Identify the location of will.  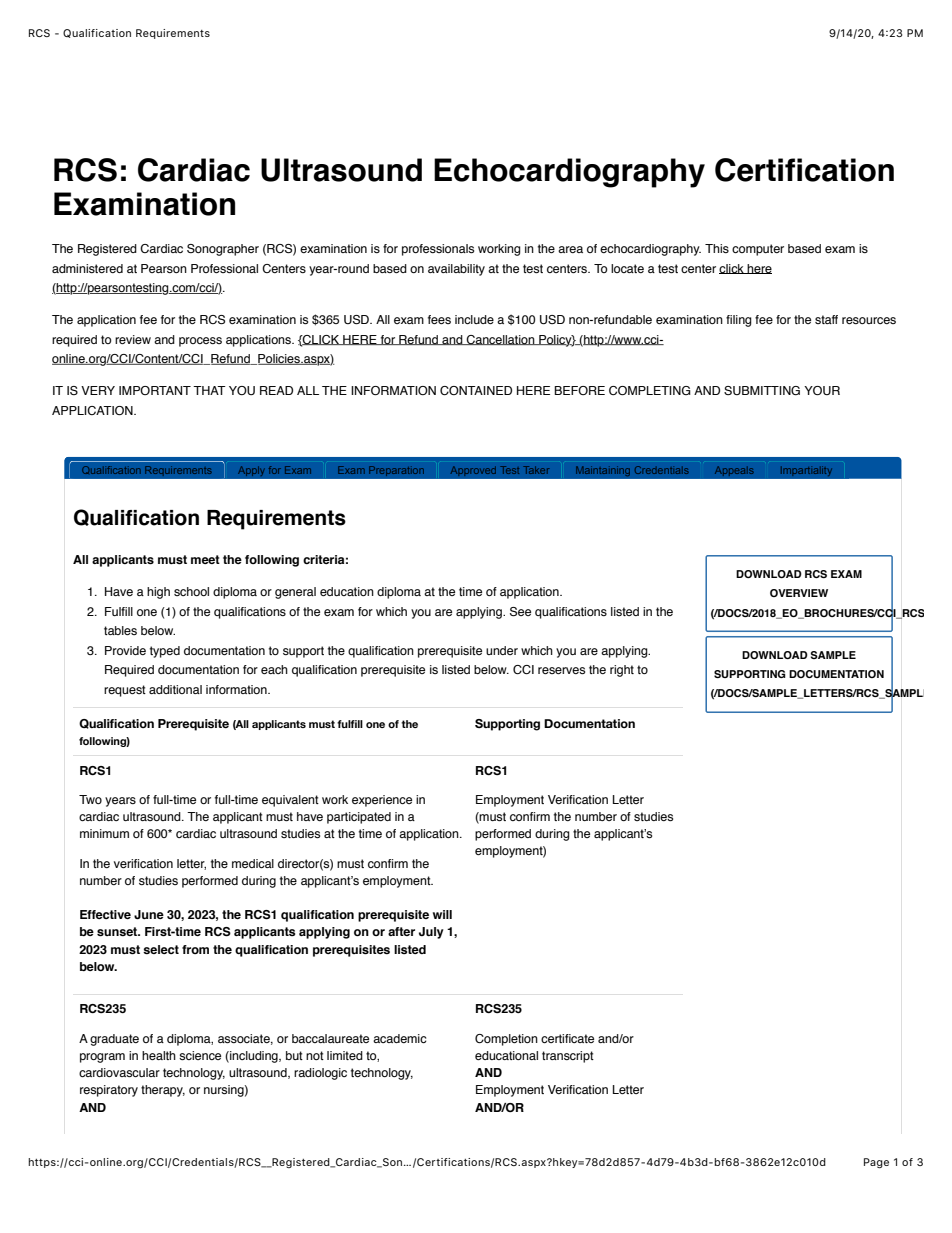
(442, 914).
